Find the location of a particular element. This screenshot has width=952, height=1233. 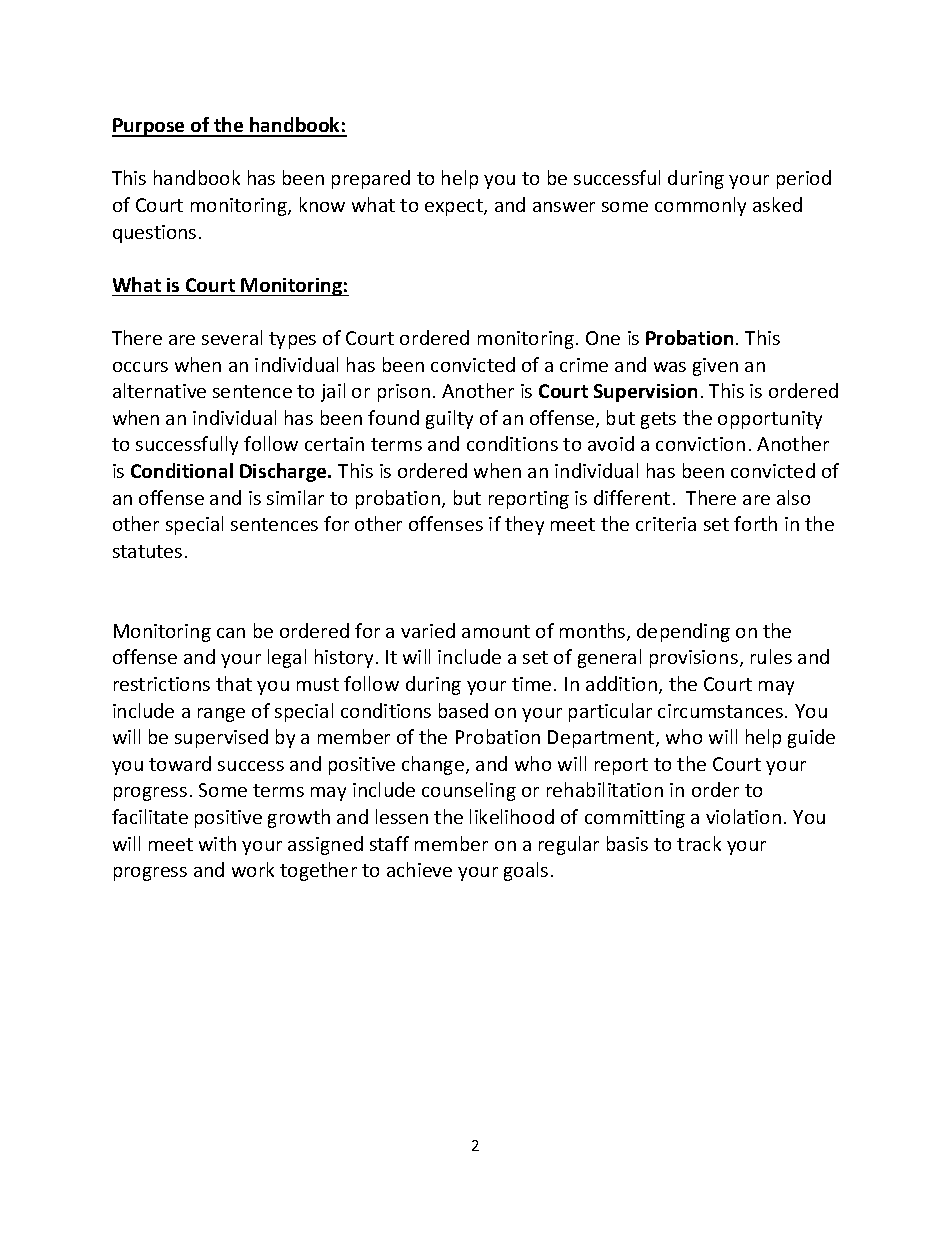

circumstances is located at coordinates (720, 711).
